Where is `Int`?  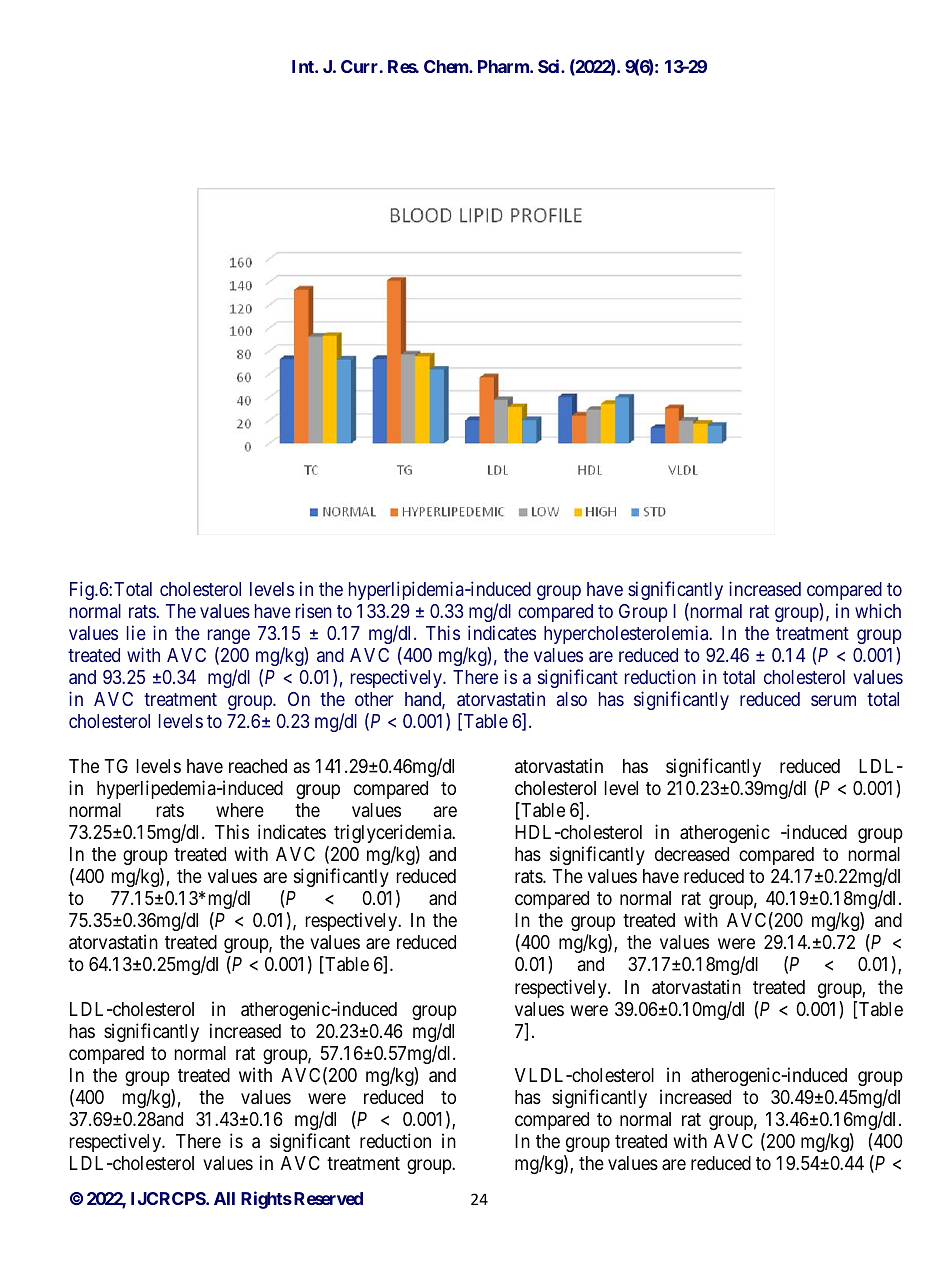
Int is located at coordinates (304, 66).
